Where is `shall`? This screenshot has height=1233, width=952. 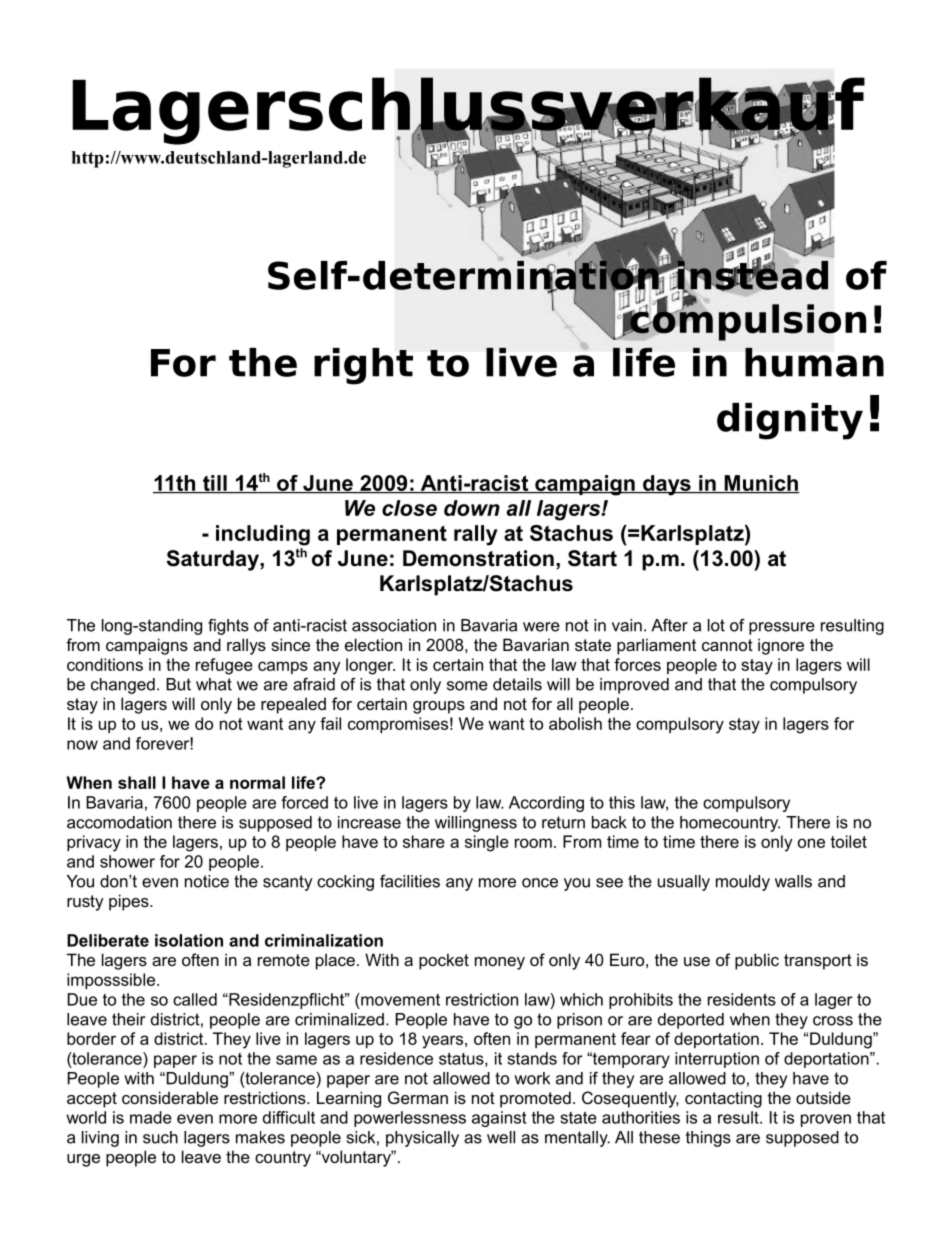
shall is located at coordinates (137, 782).
